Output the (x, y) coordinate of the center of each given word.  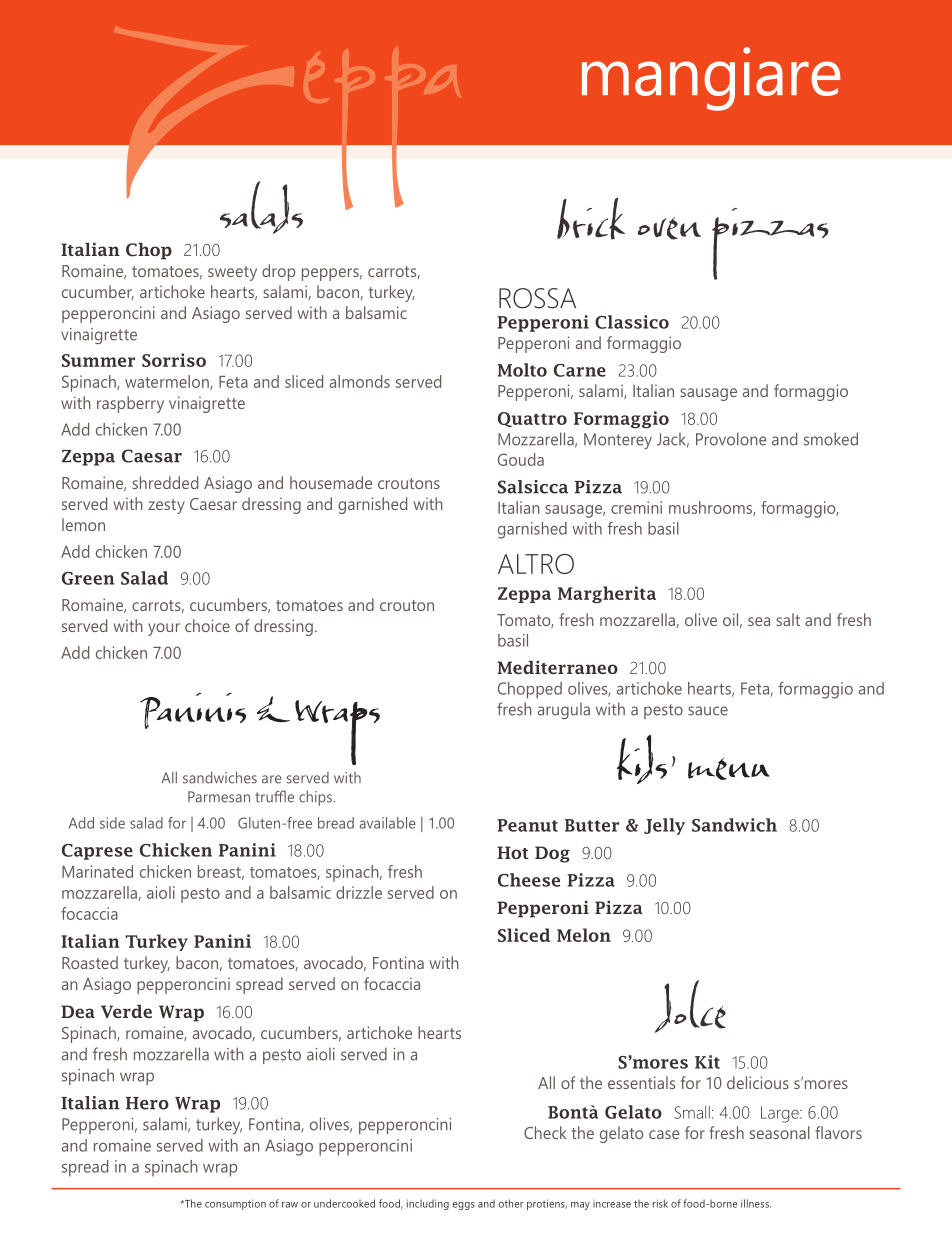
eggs (464, 1206)
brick (591, 218)
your (164, 629)
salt (788, 619)
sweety (232, 273)
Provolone (731, 439)
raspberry (130, 404)
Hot (512, 852)
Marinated (97, 871)
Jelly (664, 826)
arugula (564, 711)
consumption (235, 1204)
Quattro (532, 419)
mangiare (711, 79)
